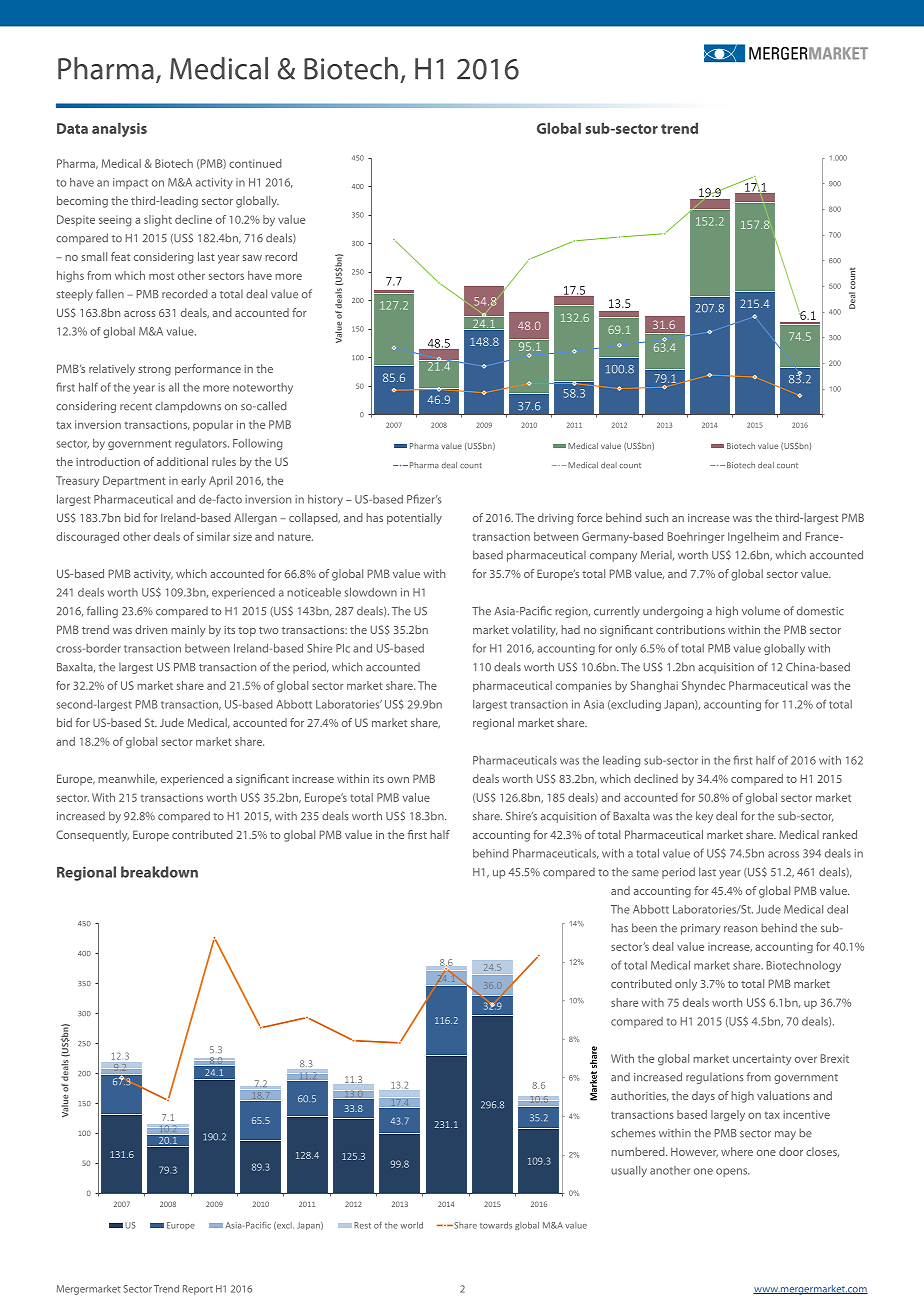 The height and width of the screenshot is (1308, 924). Describe the element at coordinates (130, 183) in the screenshot. I see `impact` at that location.
